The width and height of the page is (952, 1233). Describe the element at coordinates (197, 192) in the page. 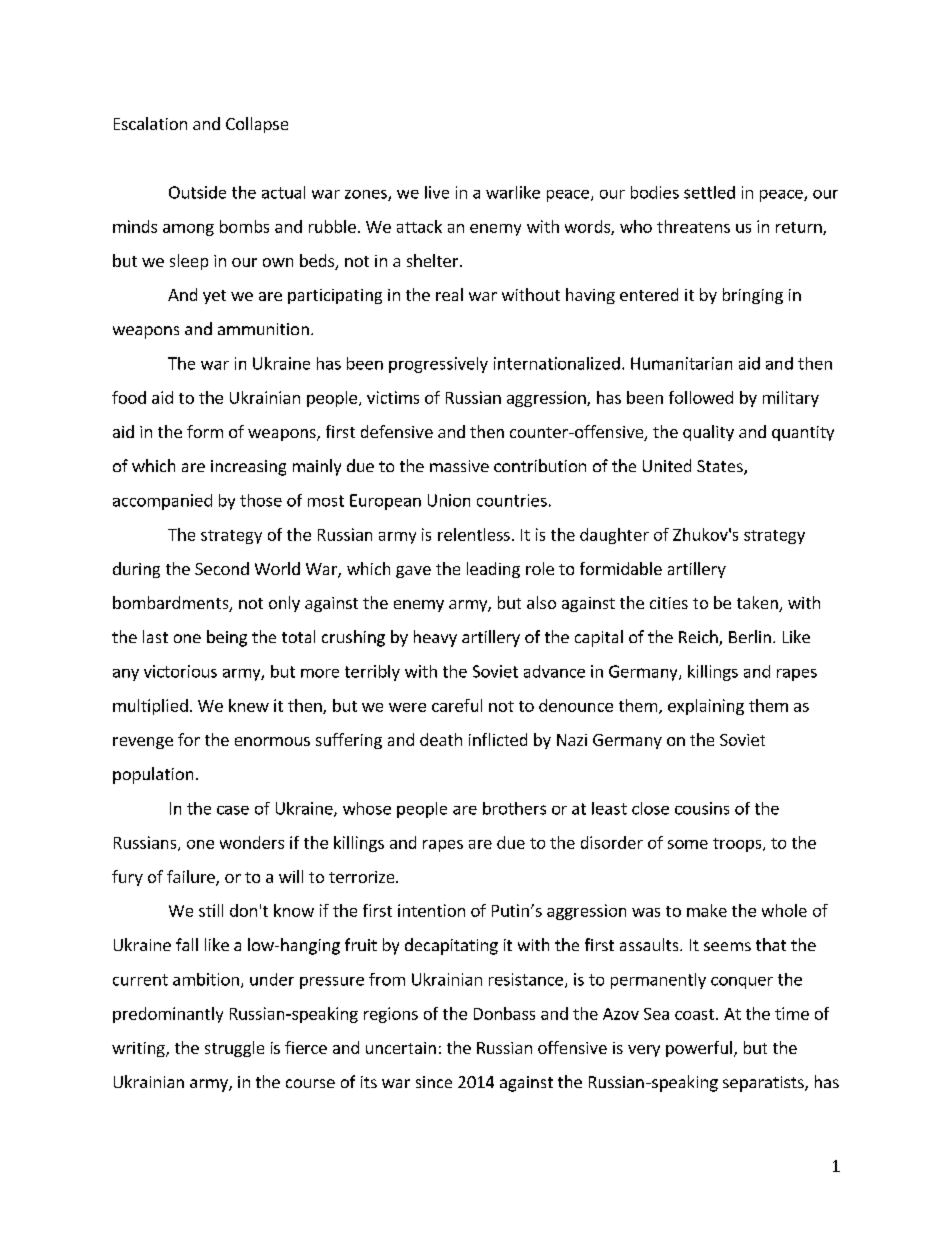

I see `Outside` at that location.
